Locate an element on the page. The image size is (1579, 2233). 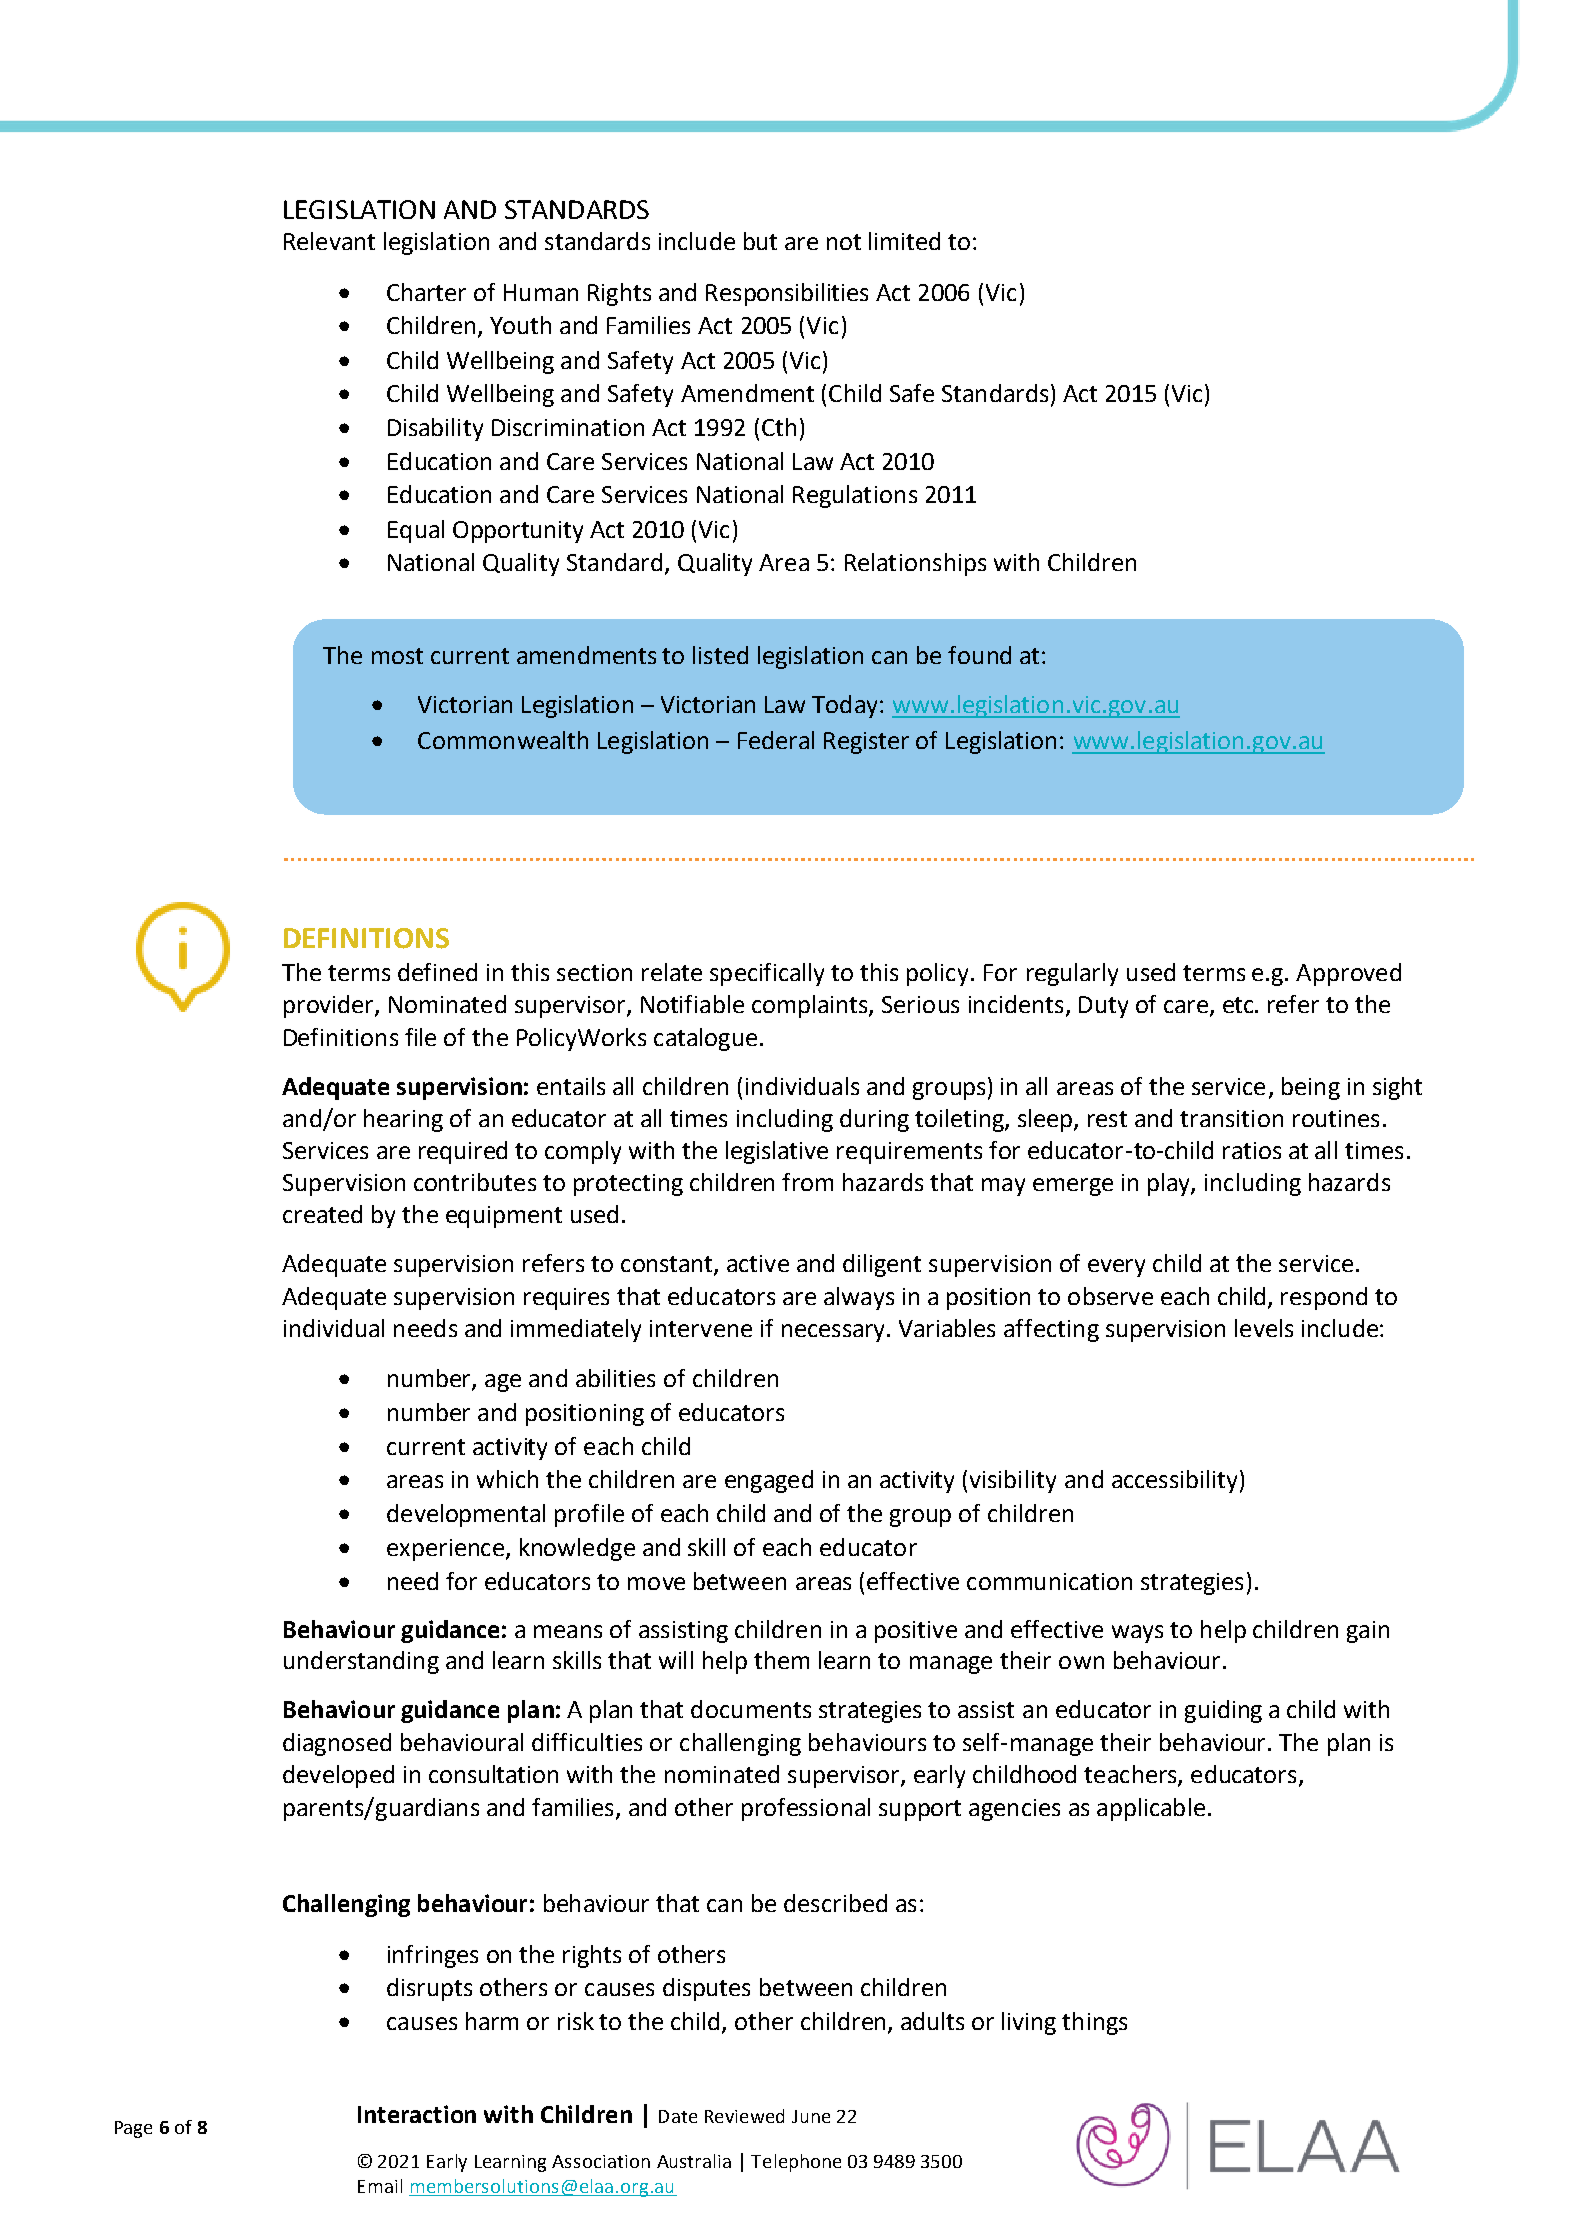
ratios is located at coordinates (1252, 1150).
